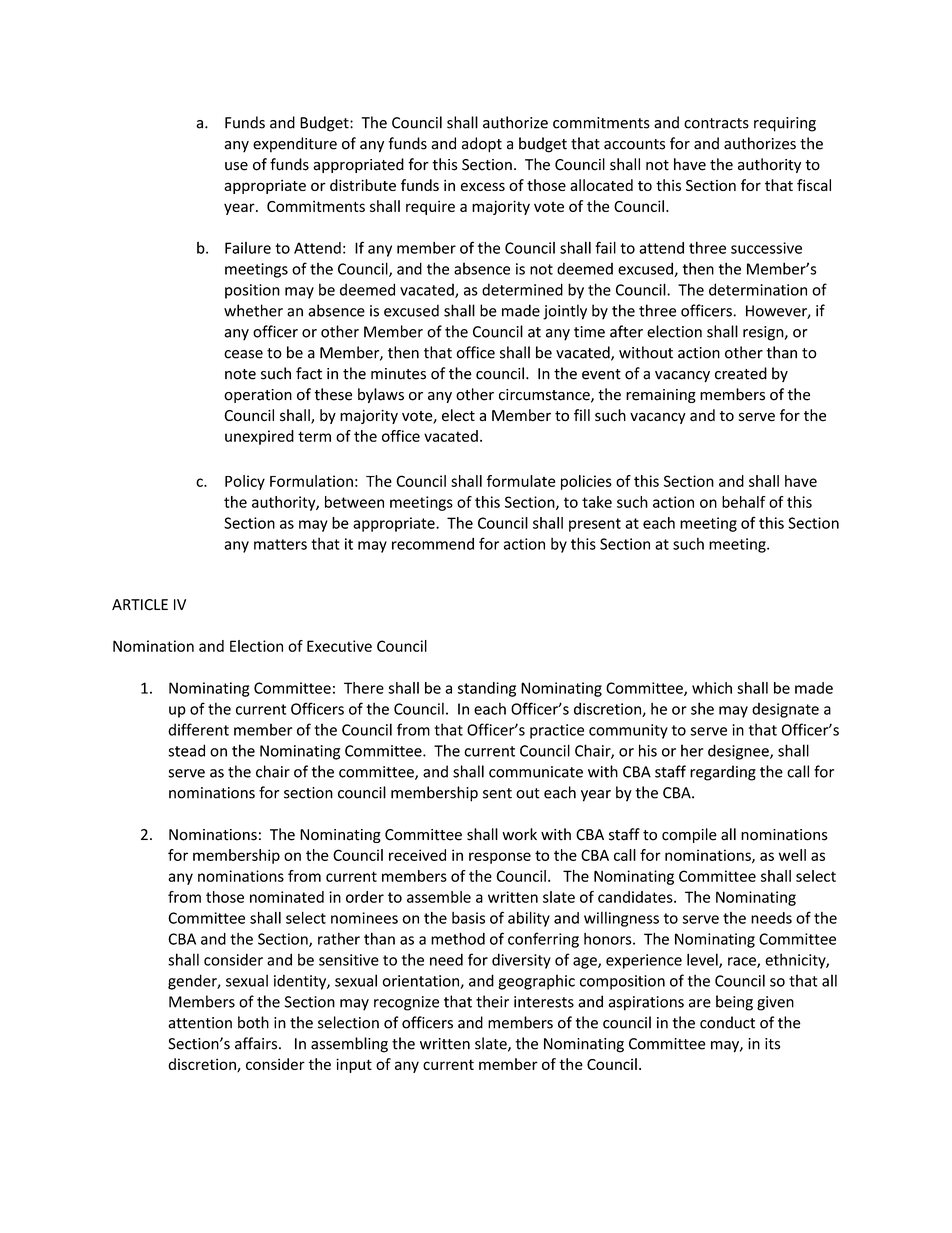 The width and height of the page is (952, 1233). I want to click on contracts, so click(716, 123).
